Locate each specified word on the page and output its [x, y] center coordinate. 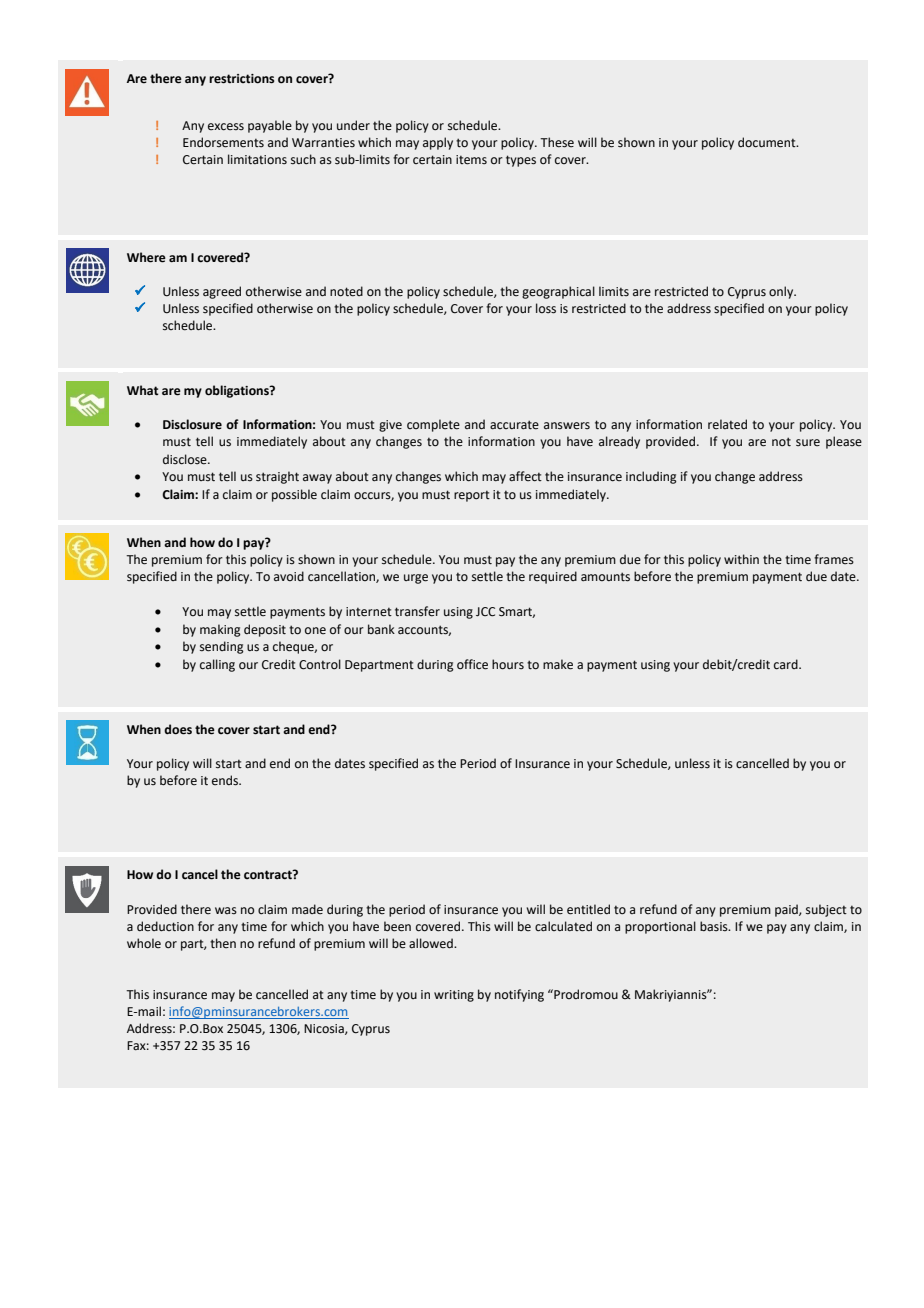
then [223, 943]
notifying [519, 995]
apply [438, 143]
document [768, 142]
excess [226, 127]
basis [715, 926]
